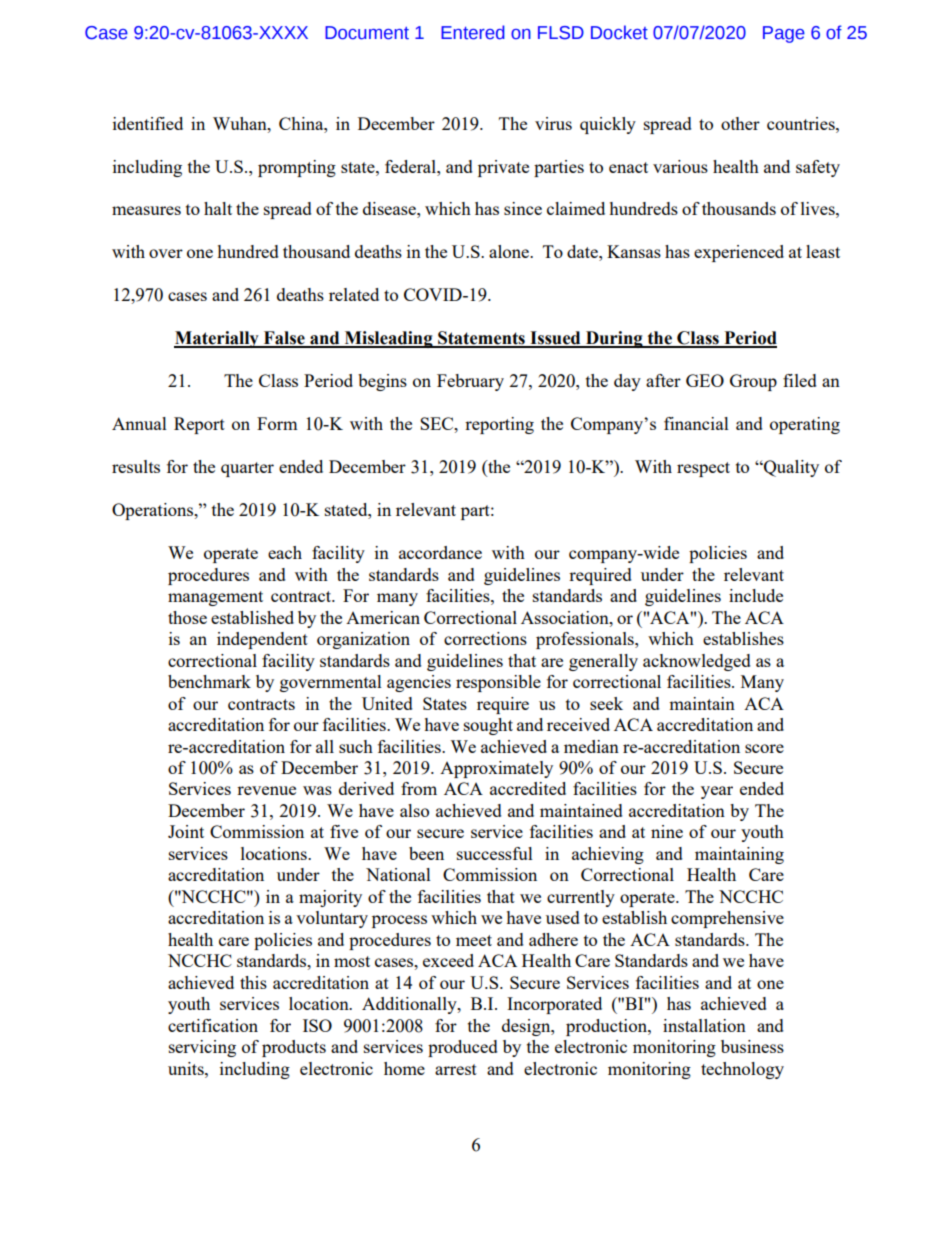  I want to click on sought, so click(488, 726).
